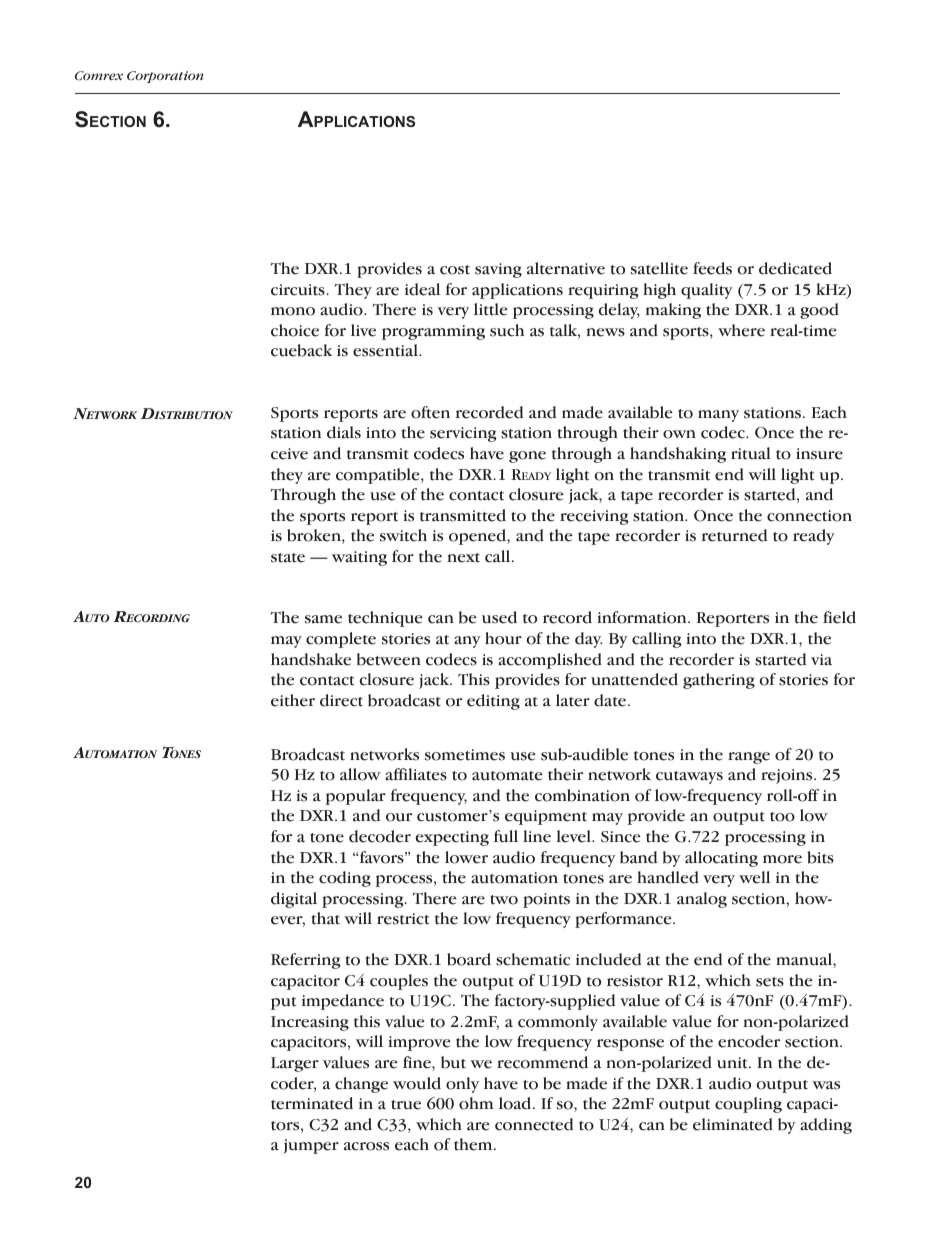 The height and width of the document is (1233, 952). What do you see at coordinates (516, 1103) in the document?
I see `load` at bounding box center [516, 1103].
